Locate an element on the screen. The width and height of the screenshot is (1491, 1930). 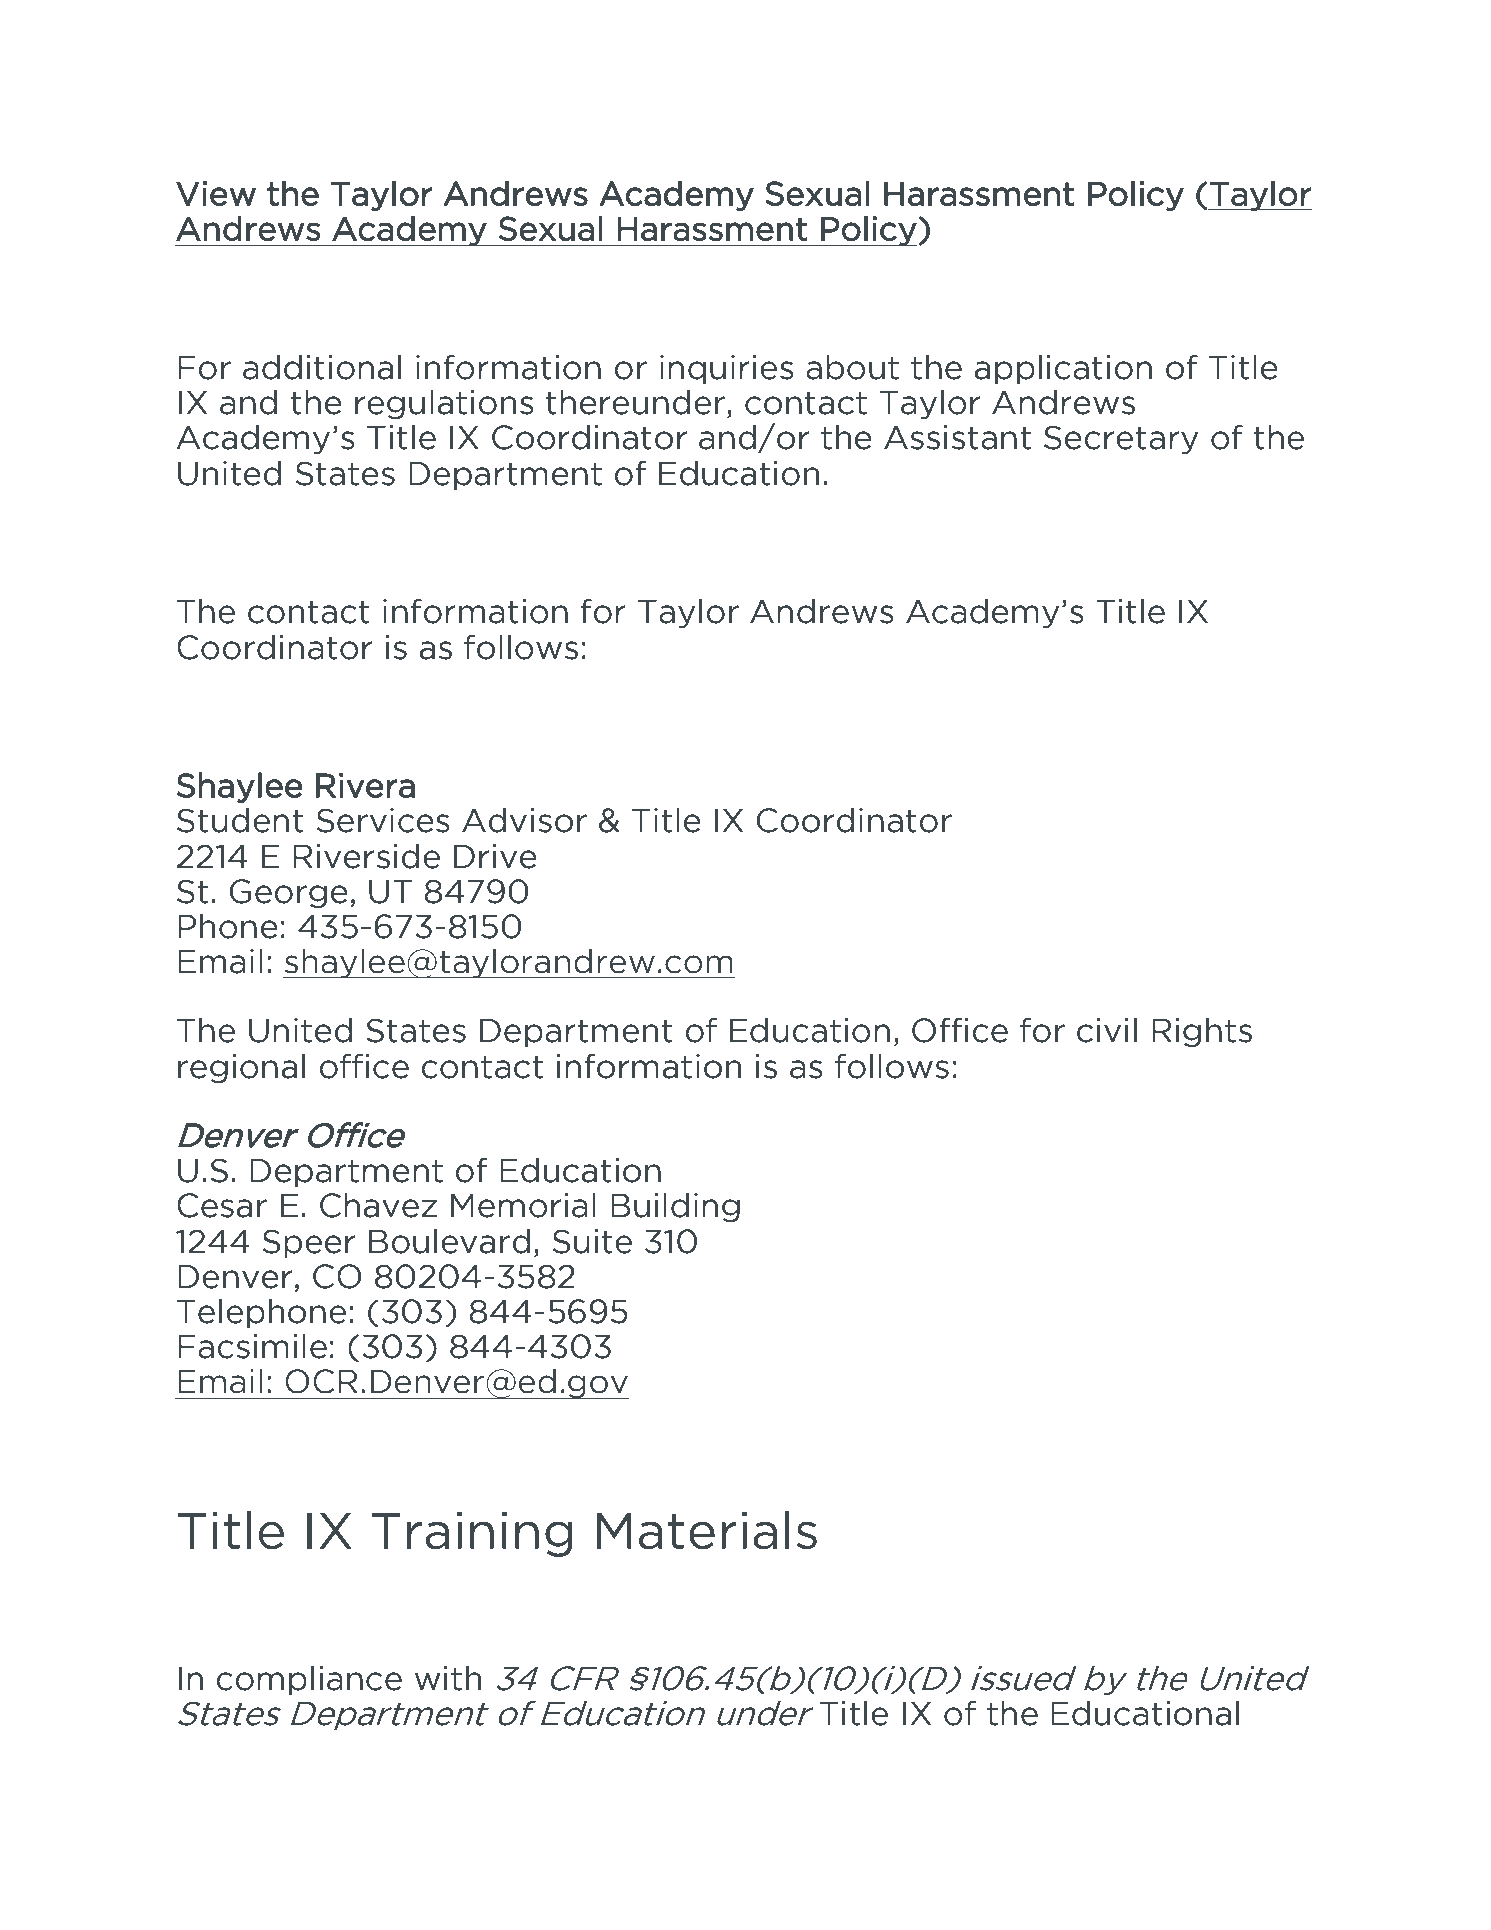
application is located at coordinates (1063, 369).
